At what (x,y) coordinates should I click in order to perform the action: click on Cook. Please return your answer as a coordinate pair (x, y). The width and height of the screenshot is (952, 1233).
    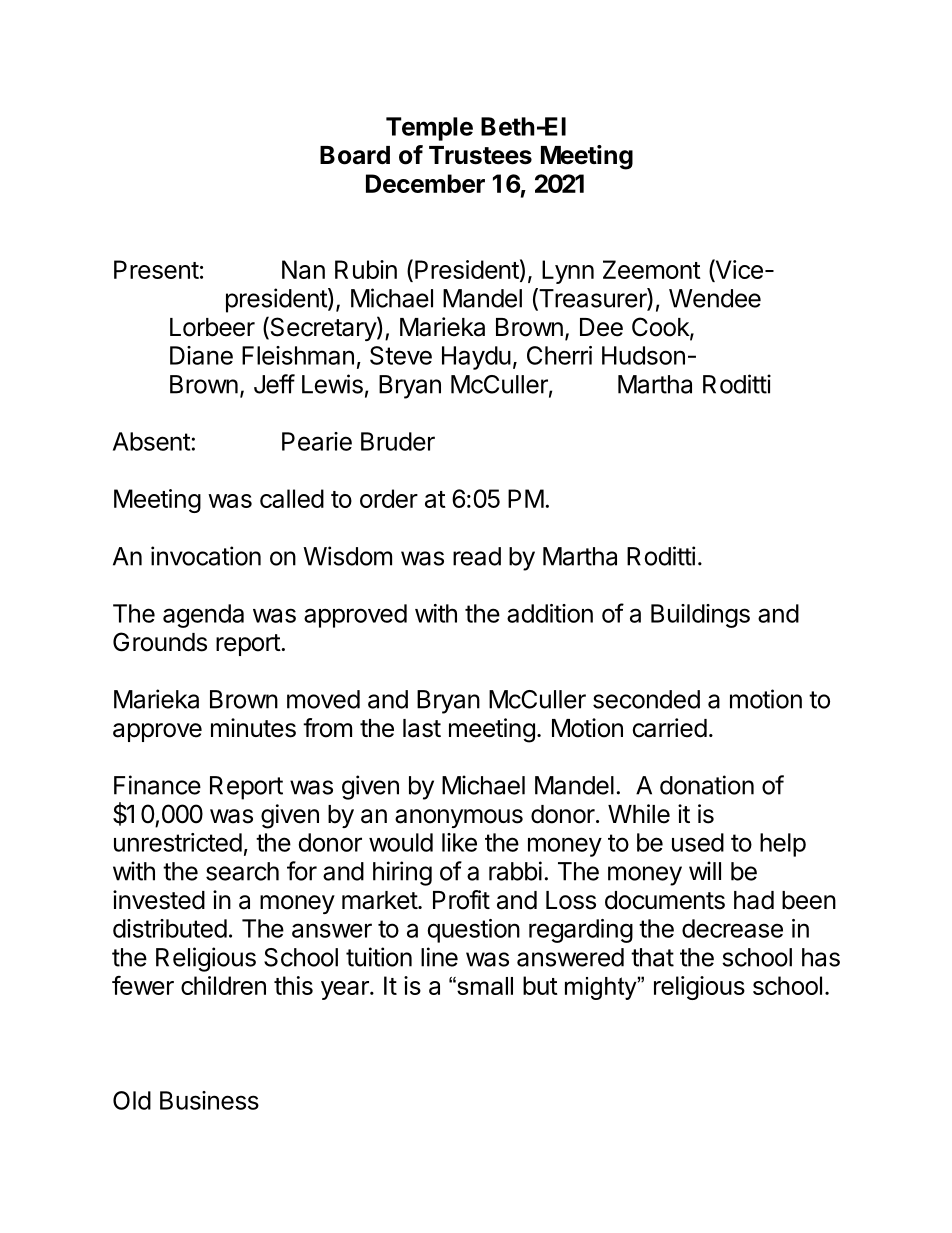
    Looking at the image, I should click on (661, 328).
